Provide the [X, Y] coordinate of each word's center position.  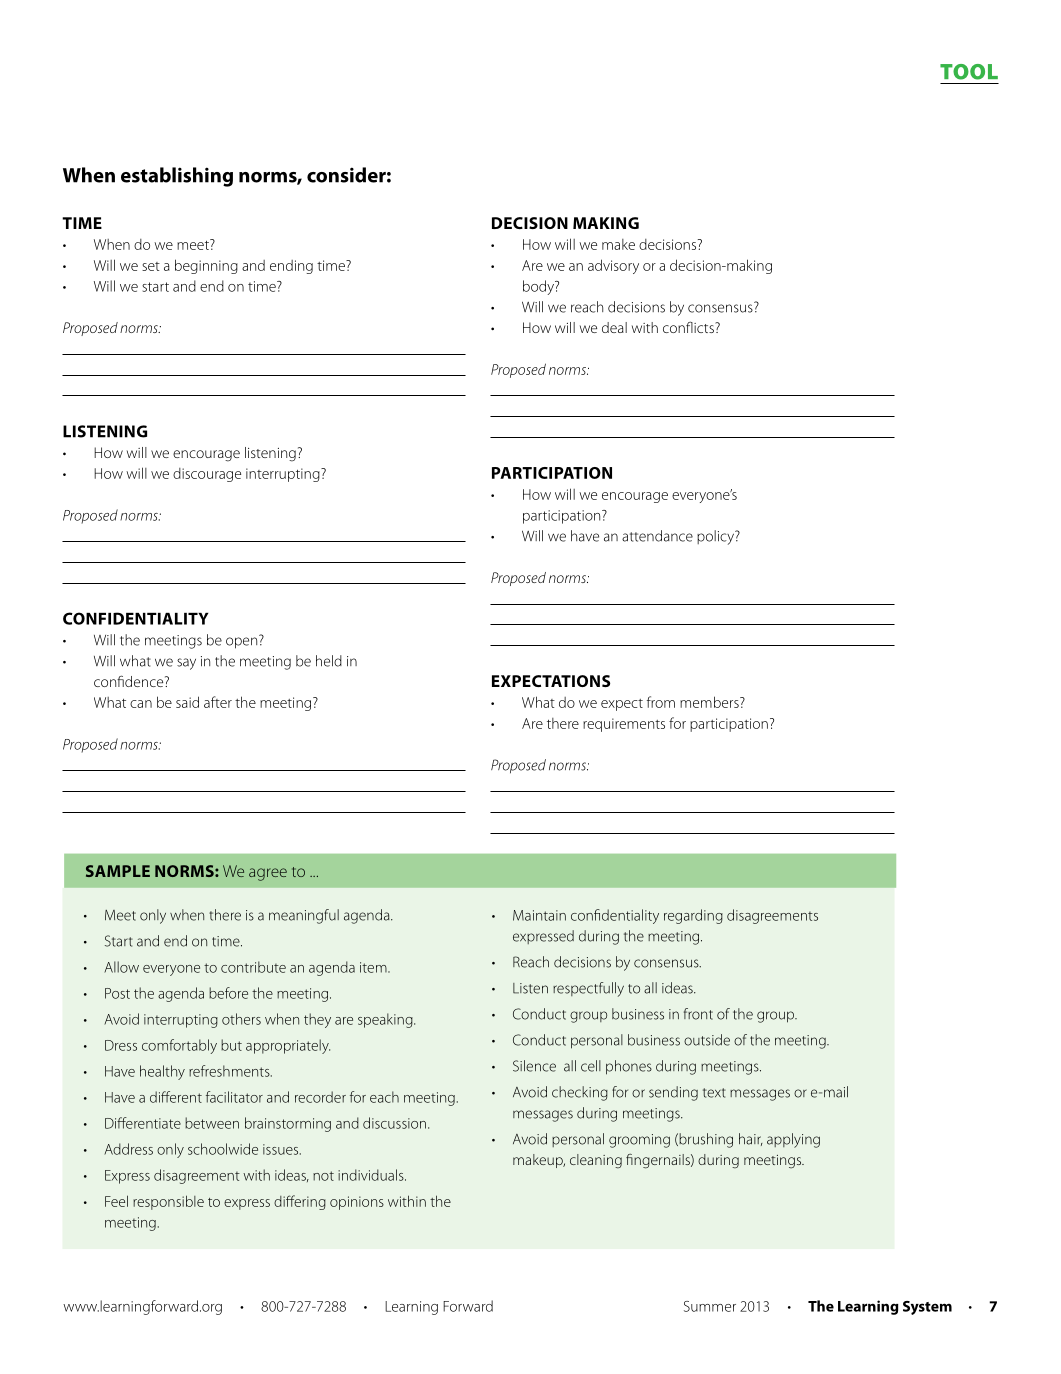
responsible [168, 1202]
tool [969, 72]
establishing [177, 177]
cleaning [596, 1161]
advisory [613, 266]
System [927, 1308]
